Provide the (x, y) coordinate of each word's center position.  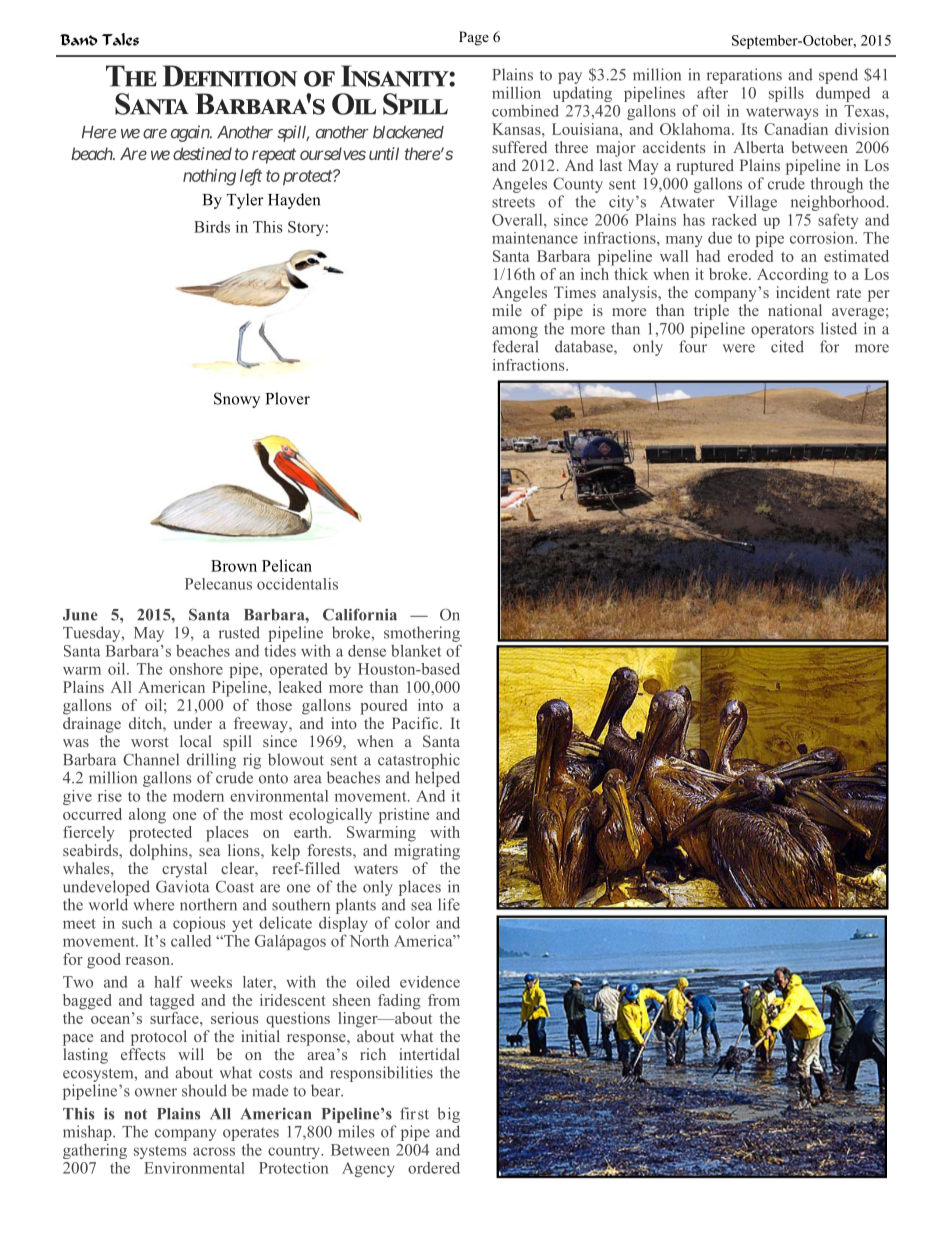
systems (160, 1152)
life (449, 904)
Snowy (237, 400)
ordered (434, 1168)
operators (782, 331)
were (739, 348)
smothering (422, 634)
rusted (239, 632)
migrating (427, 850)
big (448, 1115)
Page (474, 38)
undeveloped (106, 888)
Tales (120, 39)
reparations (744, 76)
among (515, 332)
